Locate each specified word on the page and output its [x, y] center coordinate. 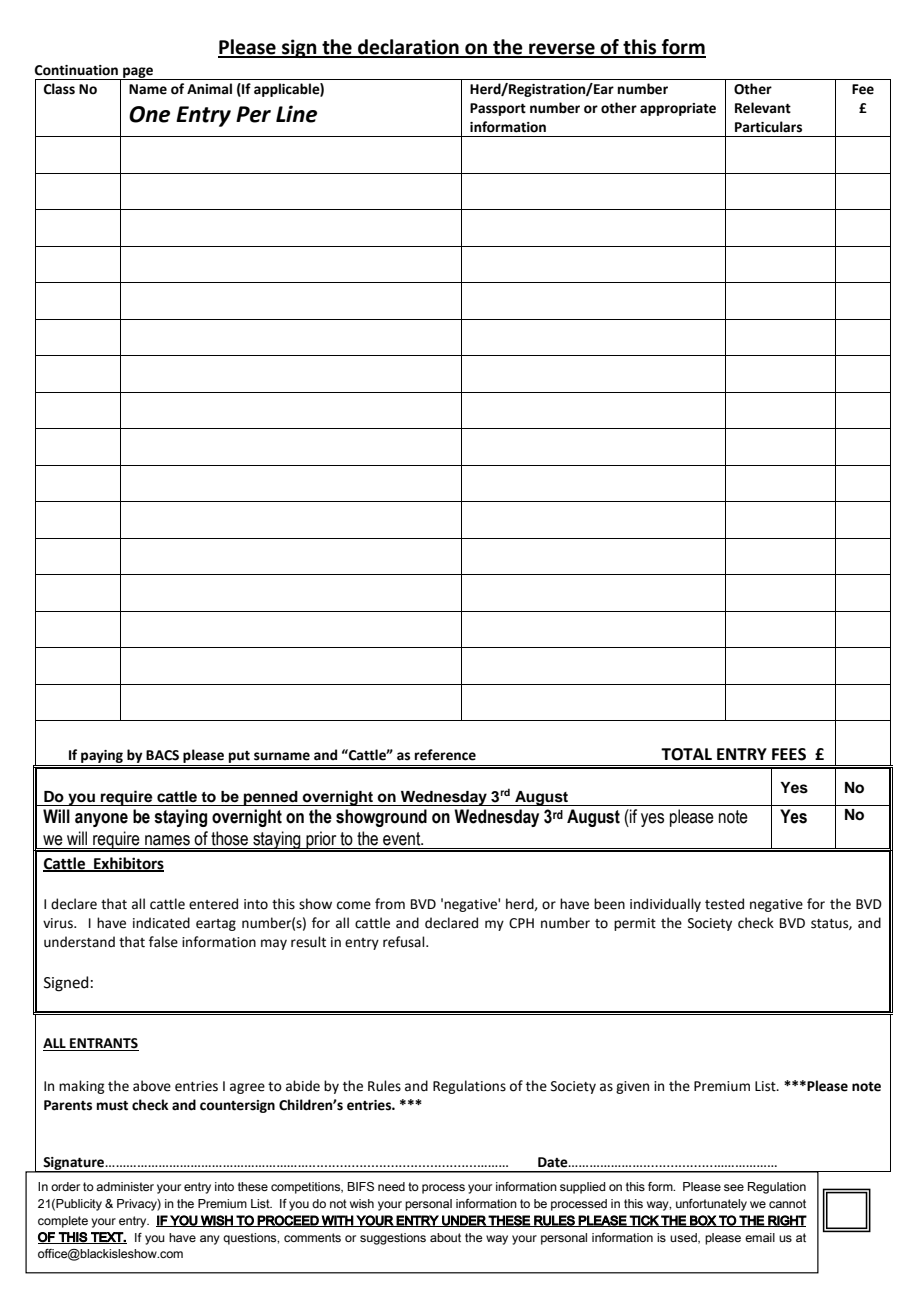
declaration [408, 48]
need [391, 1186]
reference [445, 755]
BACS [162, 755]
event [403, 839]
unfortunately [711, 1205]
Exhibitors [128, 864]
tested [724, 904]
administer [125, 1186]
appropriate [678, 109]
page [138, 73]
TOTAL [686, 754]
